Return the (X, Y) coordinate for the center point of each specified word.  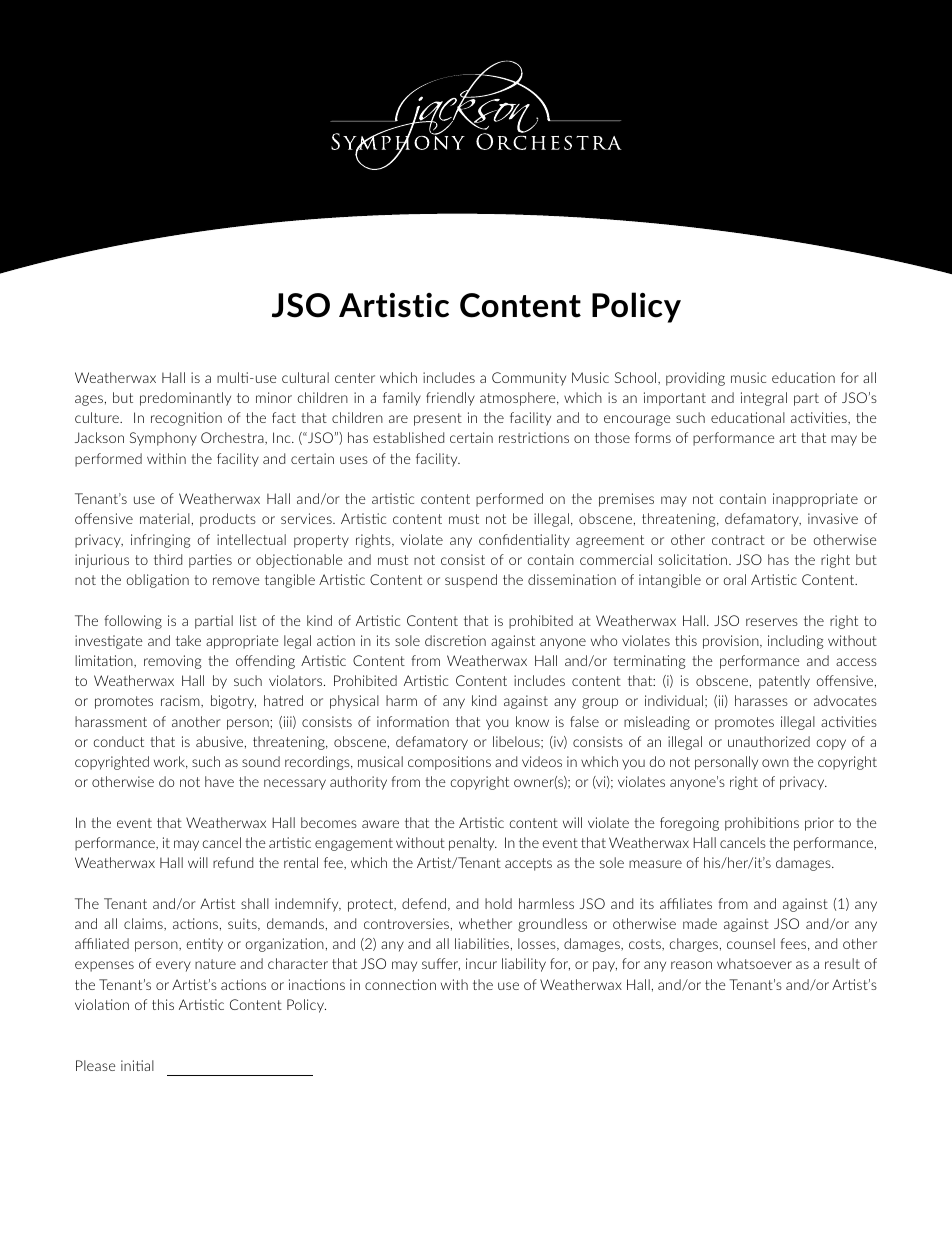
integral (764, 399)
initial (137, 1065)
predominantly (185, 399)
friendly (450, 399)
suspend (471, 581)
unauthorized (769, 741)
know (532, 721)
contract (738, 540)
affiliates (686, 903)
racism (181, 701)
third (168, 559)
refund (233, 862)
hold (498, 903)
